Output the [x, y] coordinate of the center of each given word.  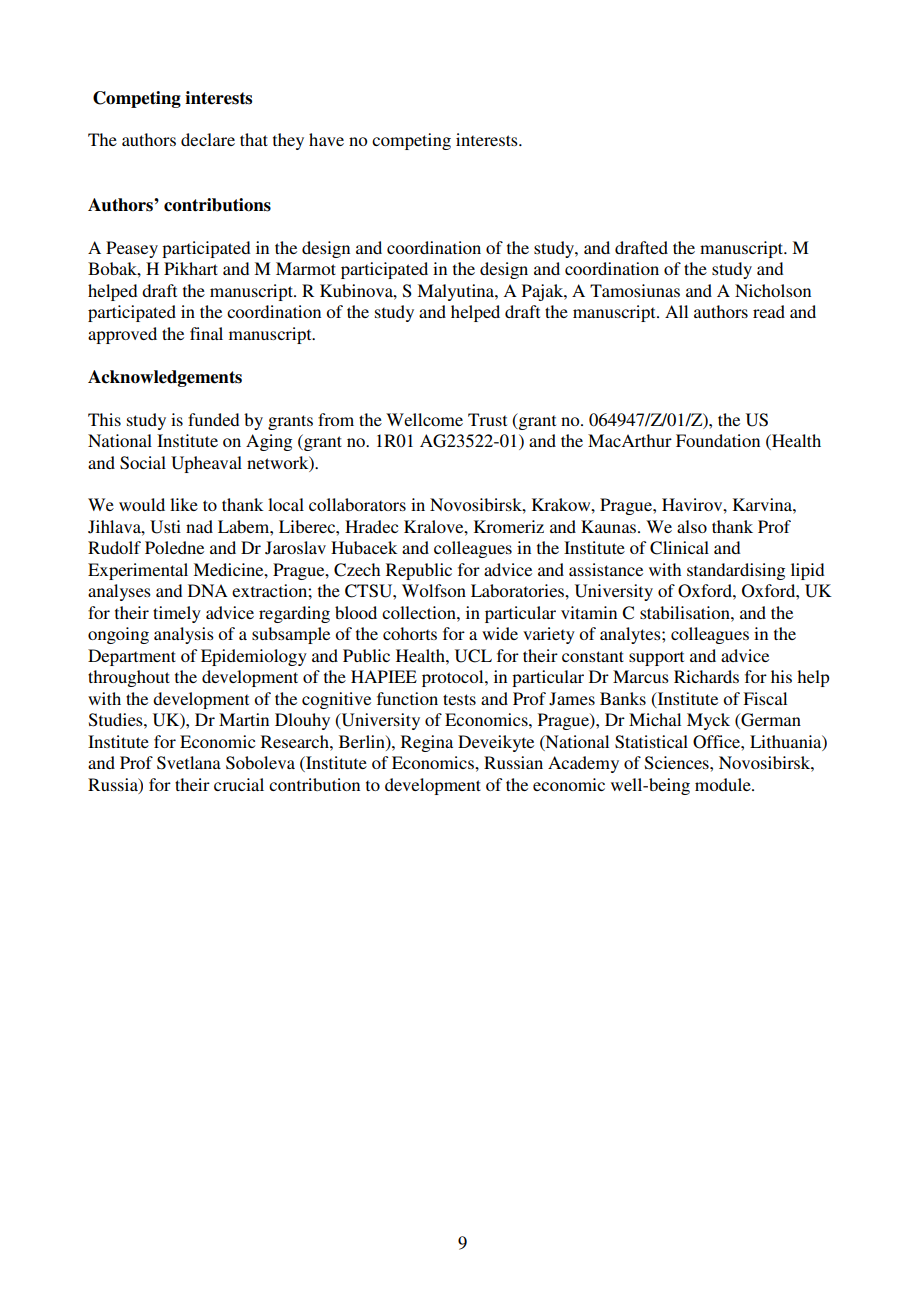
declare [208, 139]
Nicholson [773, 290]
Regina [427, 743]
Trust [487, 419]
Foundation [718, 440]
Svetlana [189, 763]
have [326, 139]
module [724, 784]
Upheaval [206, 464]
